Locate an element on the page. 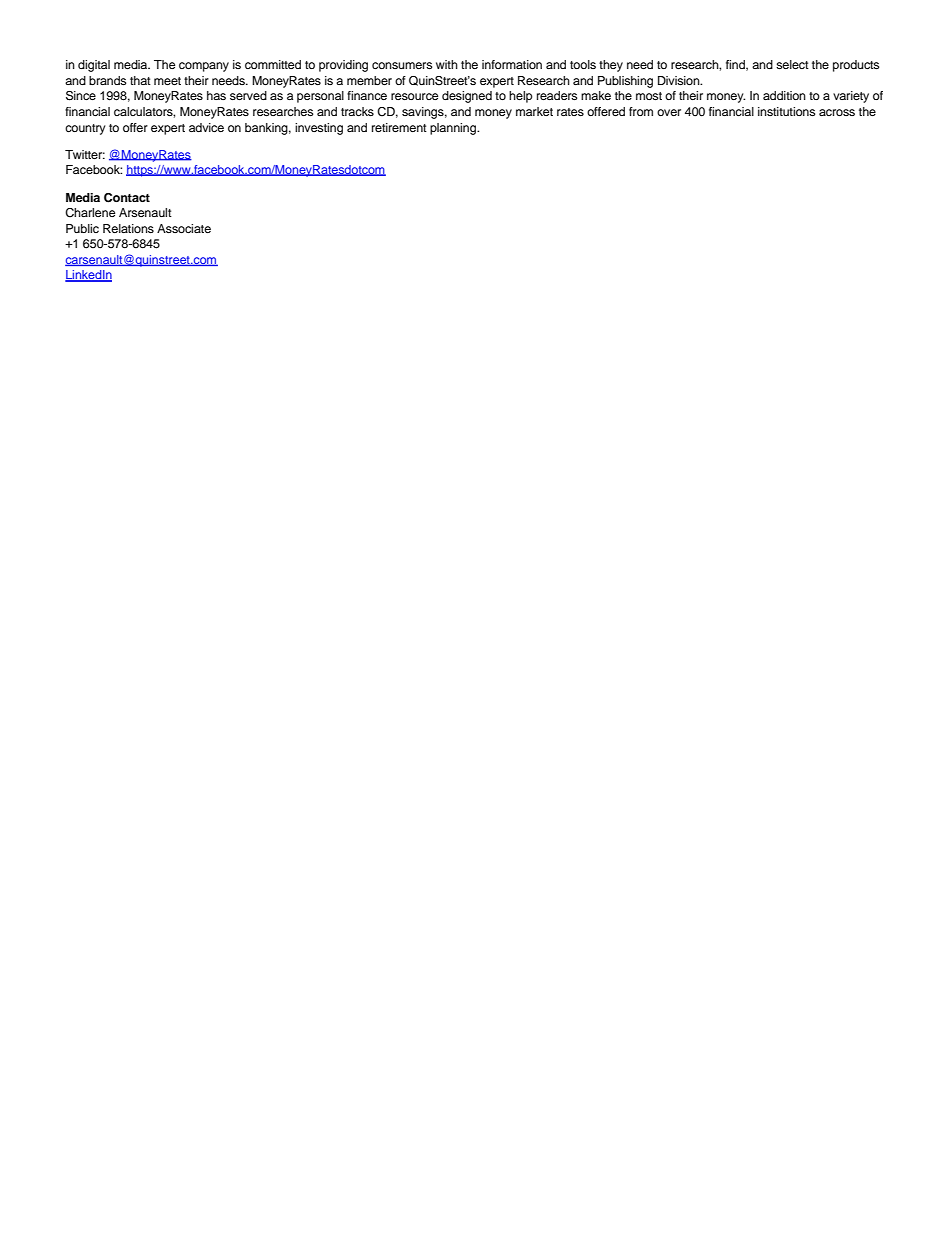 The image size is (952, 1233). Contact is located at coordinates (127, 198).
